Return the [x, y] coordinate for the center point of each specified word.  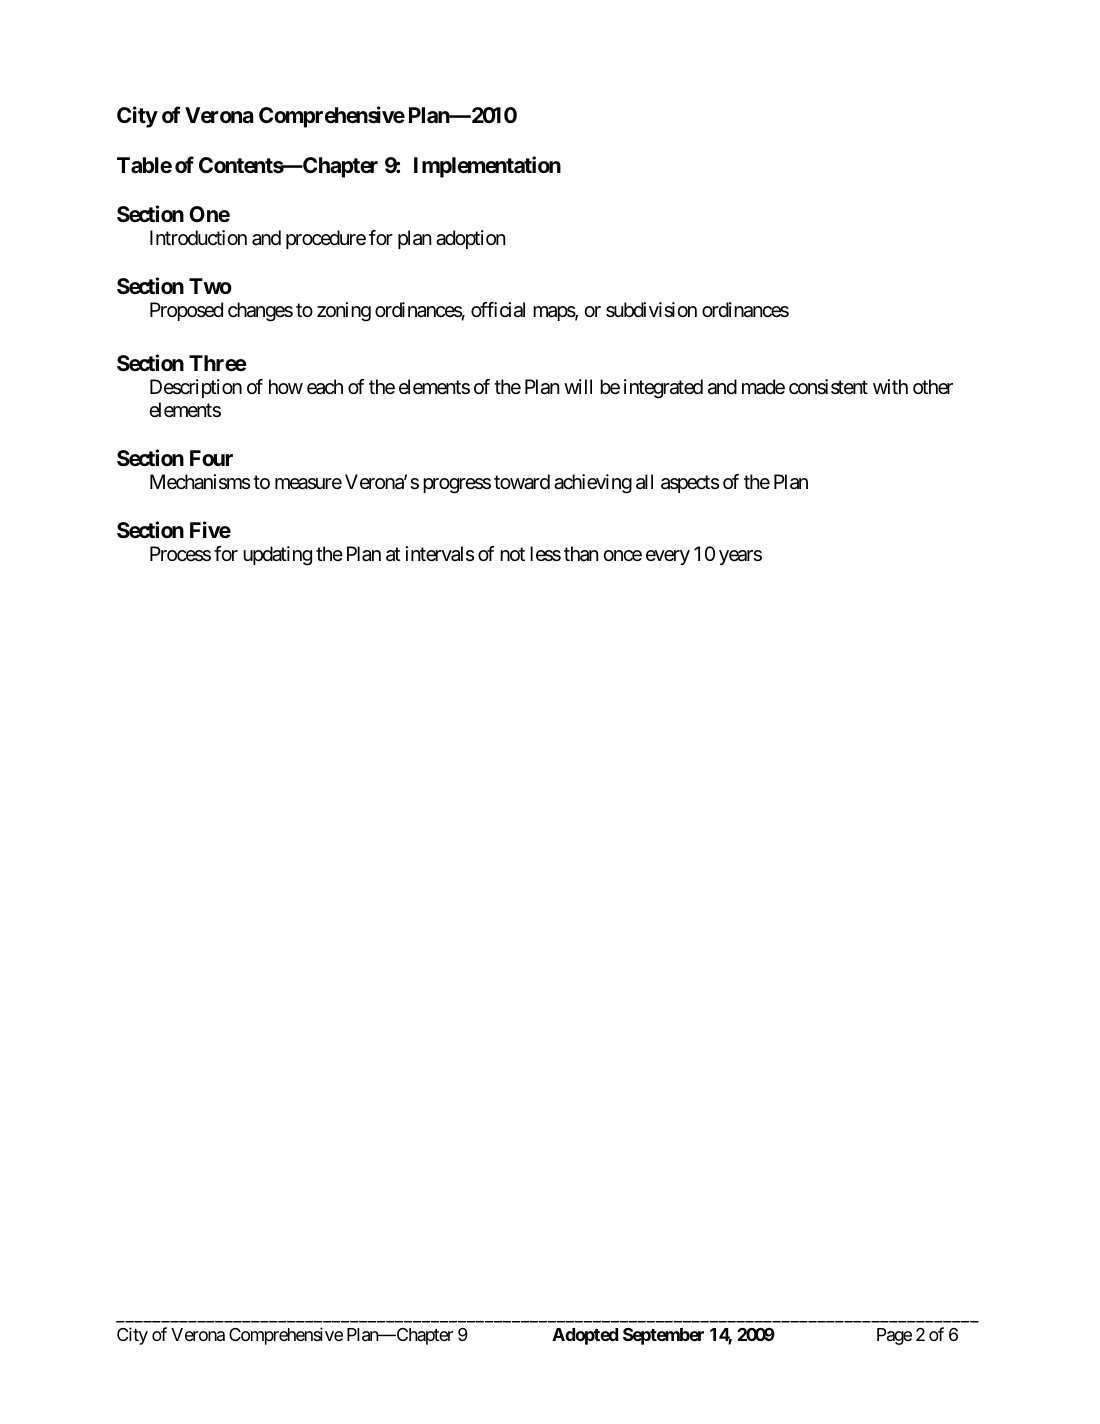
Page [894, 1336]
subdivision [651, 310]
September [663, 1336]
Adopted [585, 1336]
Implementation [487, 167]
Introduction [198, 237]
